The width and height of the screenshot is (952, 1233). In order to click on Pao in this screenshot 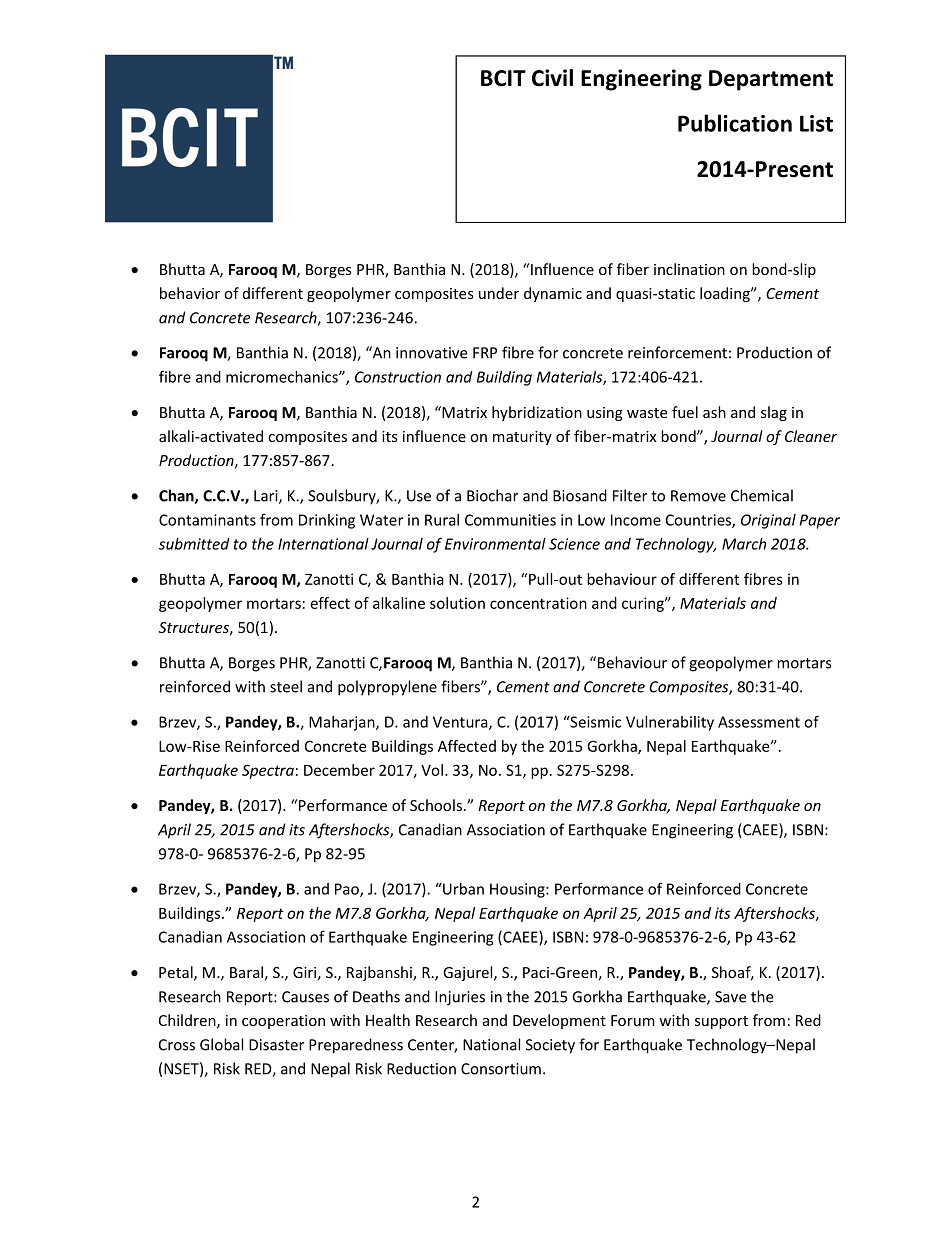, I will do `click(348, 890)`.
